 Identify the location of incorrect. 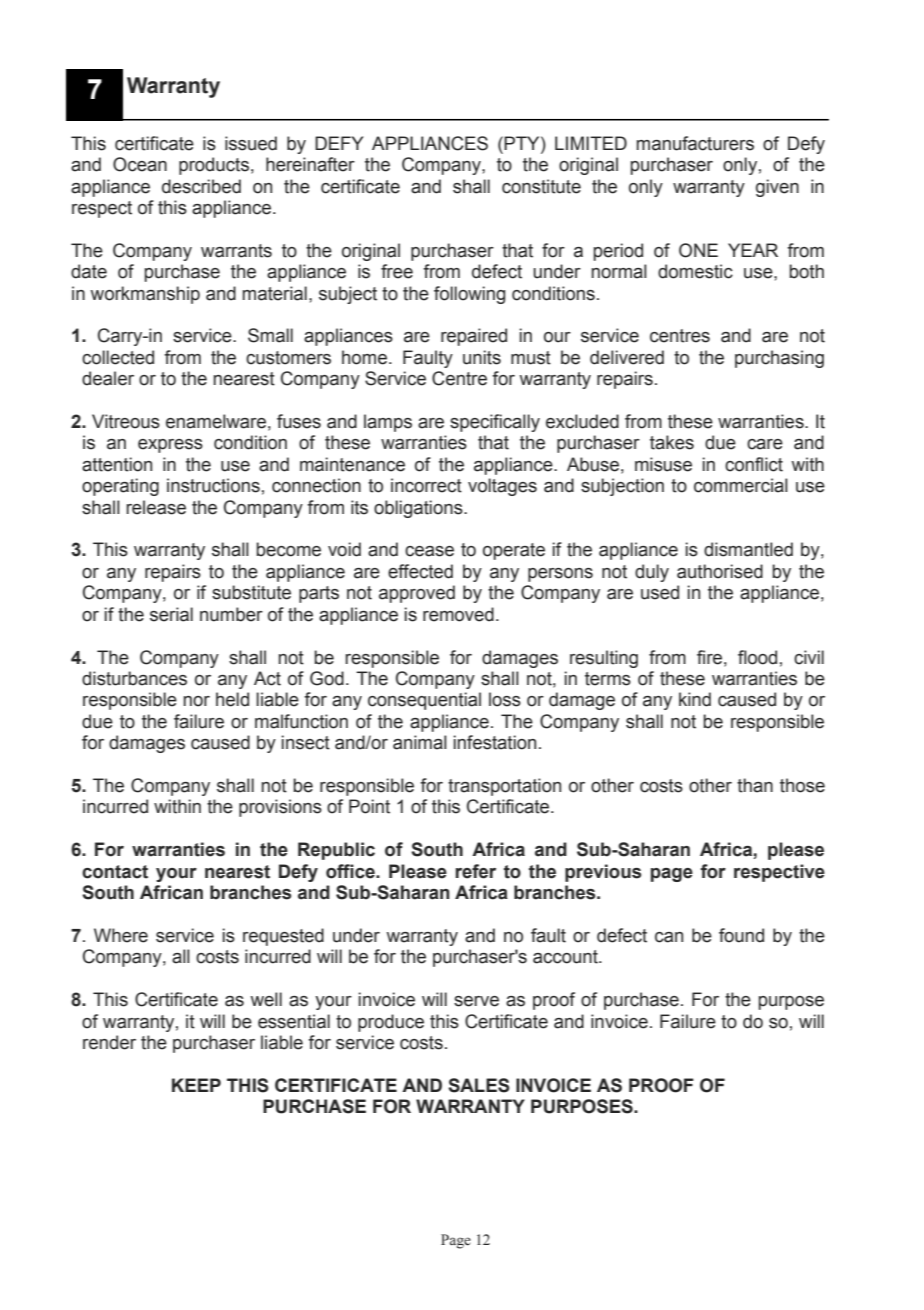
(426, 485).
